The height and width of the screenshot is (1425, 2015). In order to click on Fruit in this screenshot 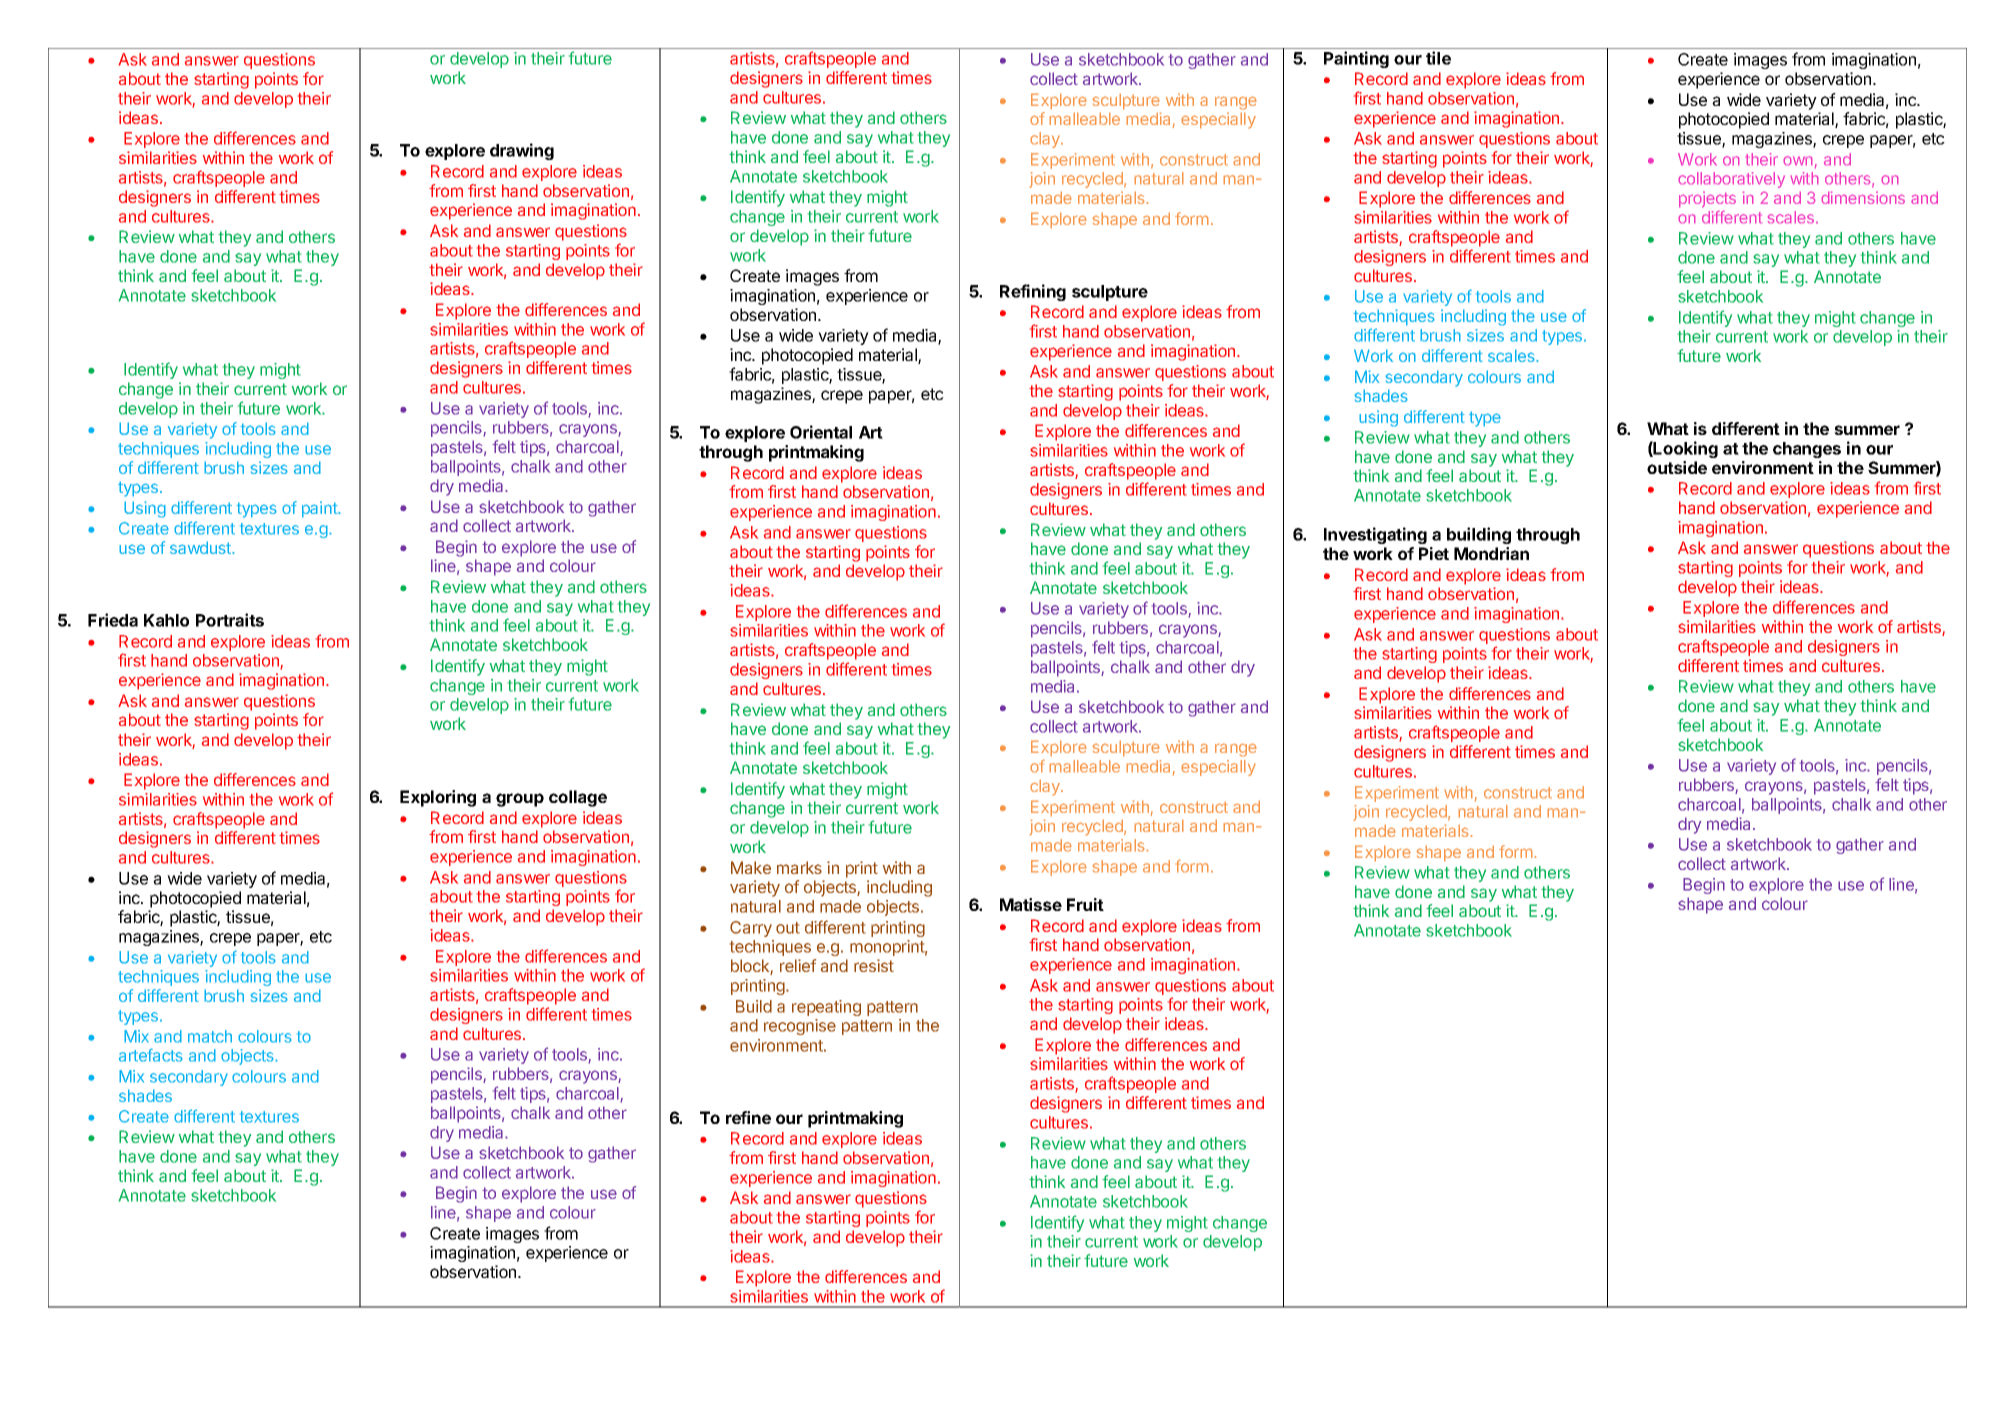, I will do `click(1085, 904)`.
